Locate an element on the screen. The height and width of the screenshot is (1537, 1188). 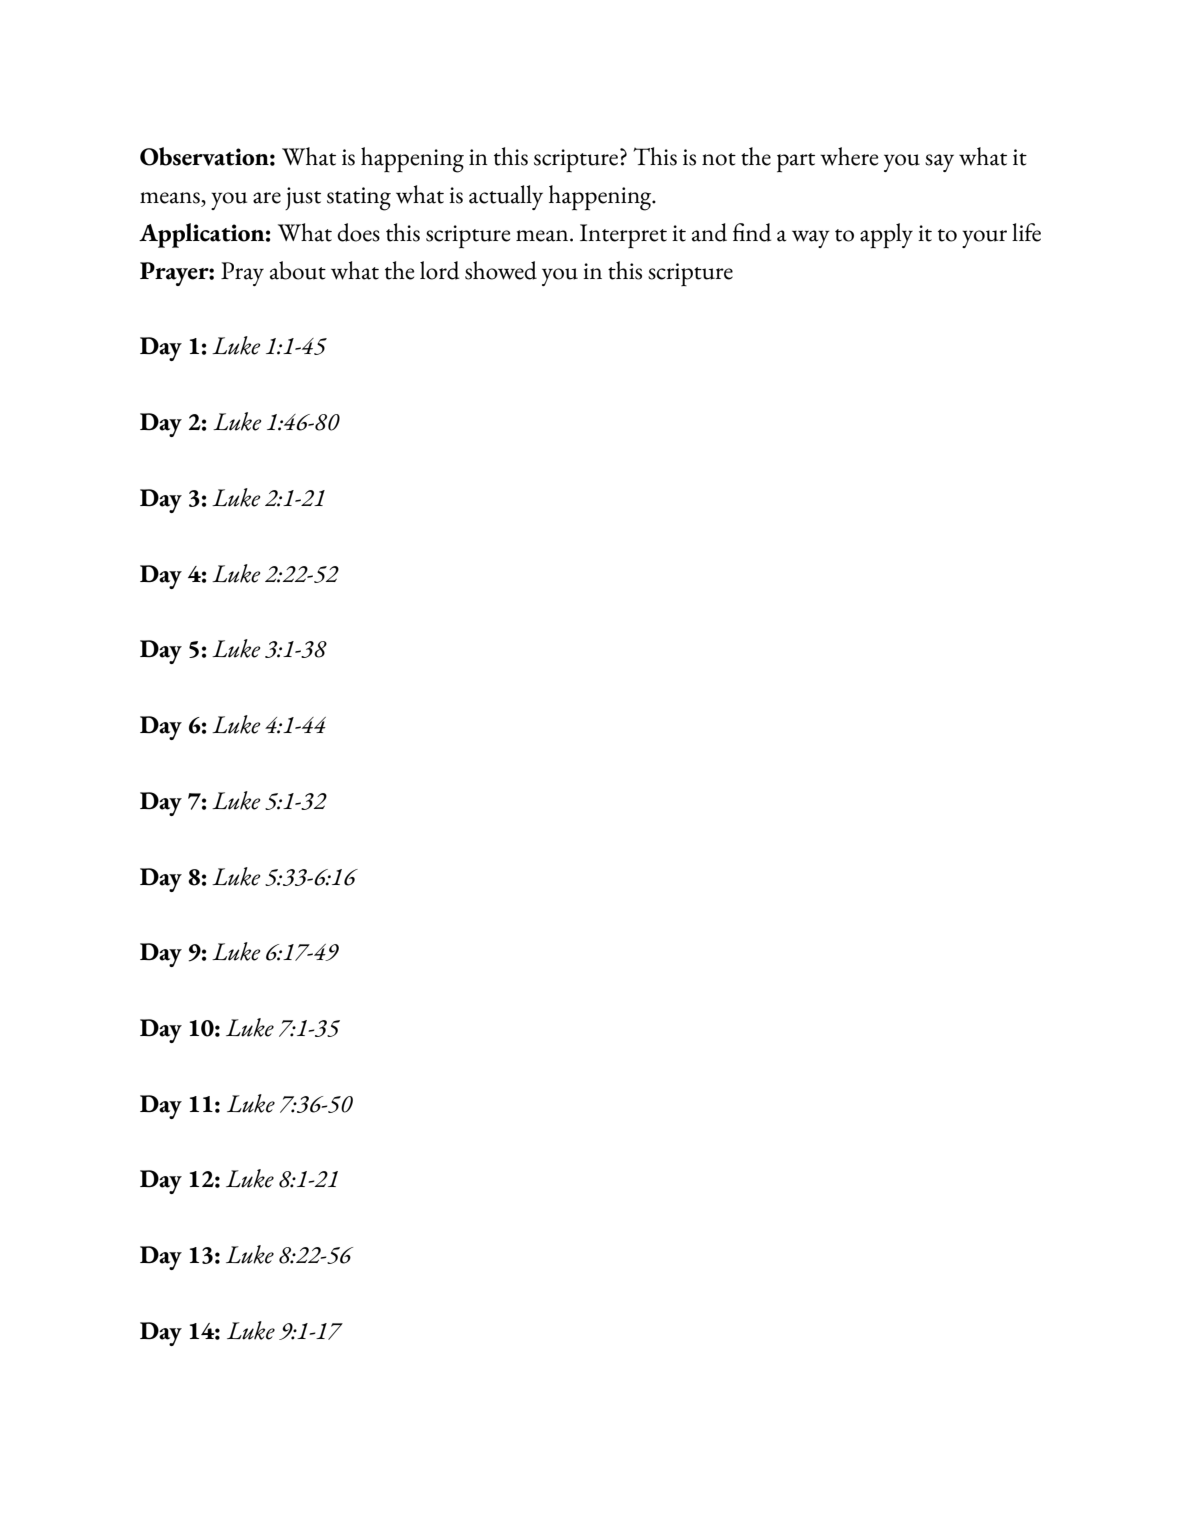
not is located at coordinates (719, 159).
